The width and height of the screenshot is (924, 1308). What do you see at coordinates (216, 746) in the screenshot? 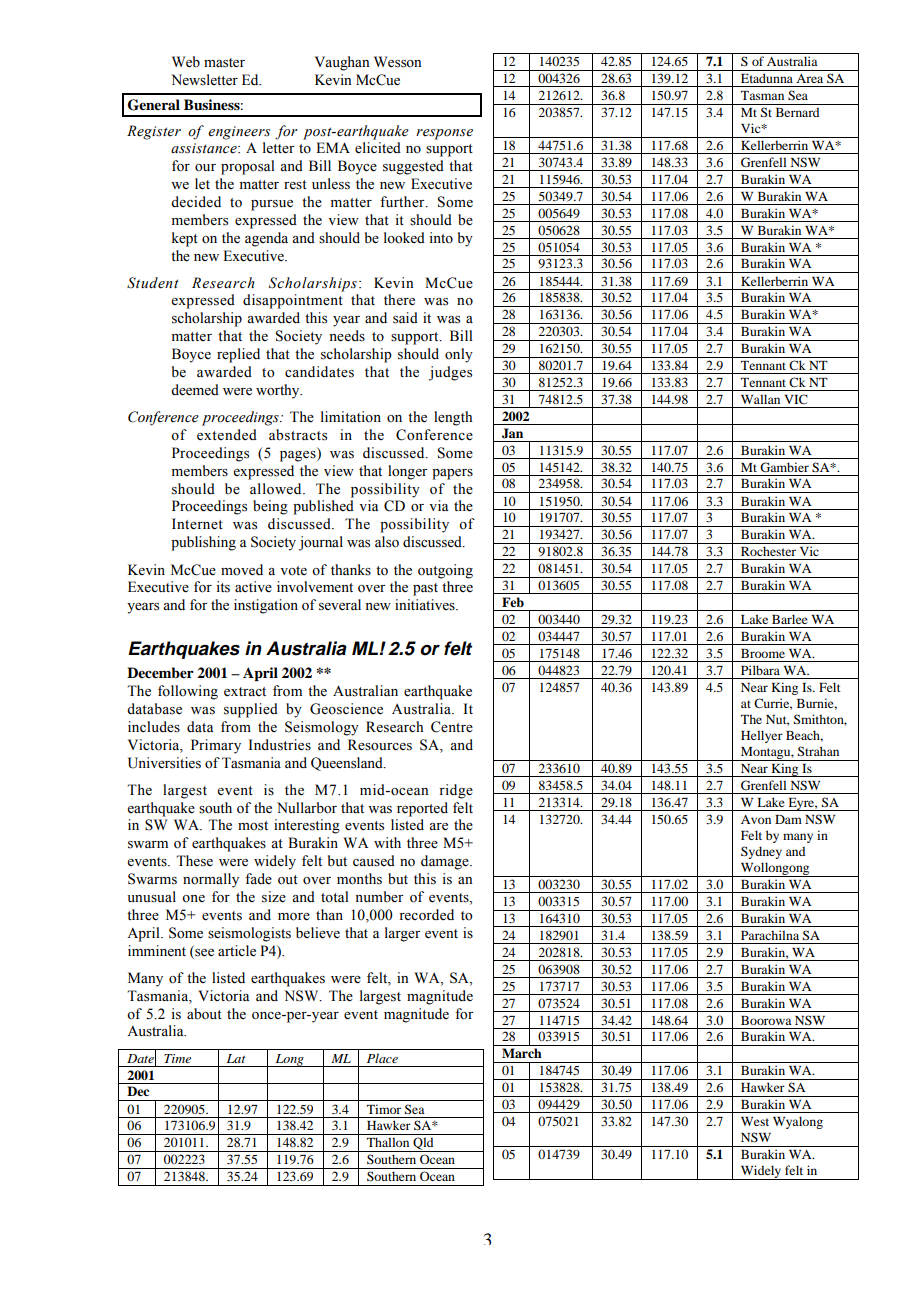
I see `Primary` at bounding box center [216, 746].
